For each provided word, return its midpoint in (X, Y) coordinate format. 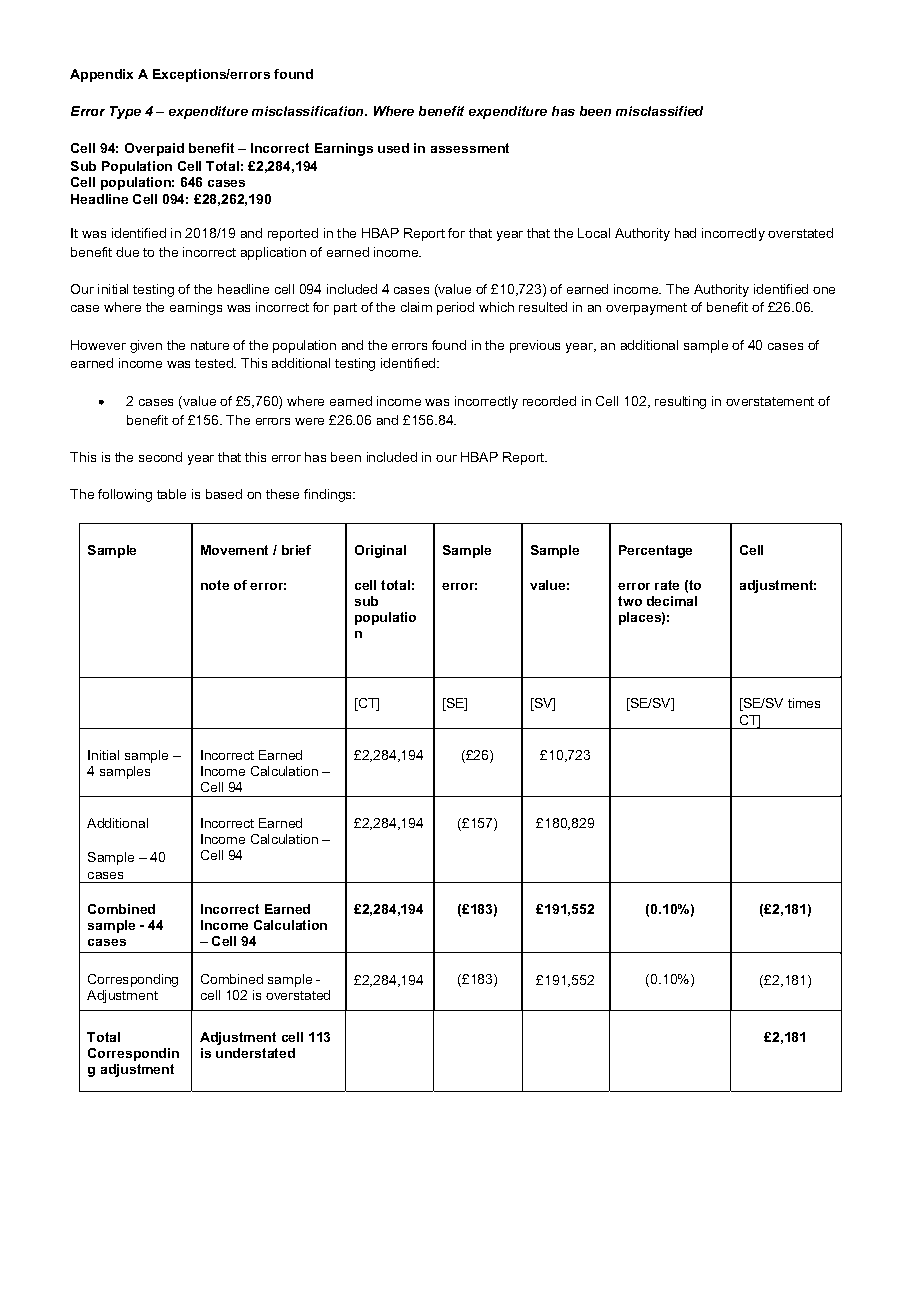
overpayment (646, 309)
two (630, 601)
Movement (234, 550)
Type (125, 112)
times (804, 703)
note (215, 585)
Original (380, 551)
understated (255, 1053)
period (455, 308)
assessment (470, 148)
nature (210, 345)
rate (667, 585)
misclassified (659, 111)
